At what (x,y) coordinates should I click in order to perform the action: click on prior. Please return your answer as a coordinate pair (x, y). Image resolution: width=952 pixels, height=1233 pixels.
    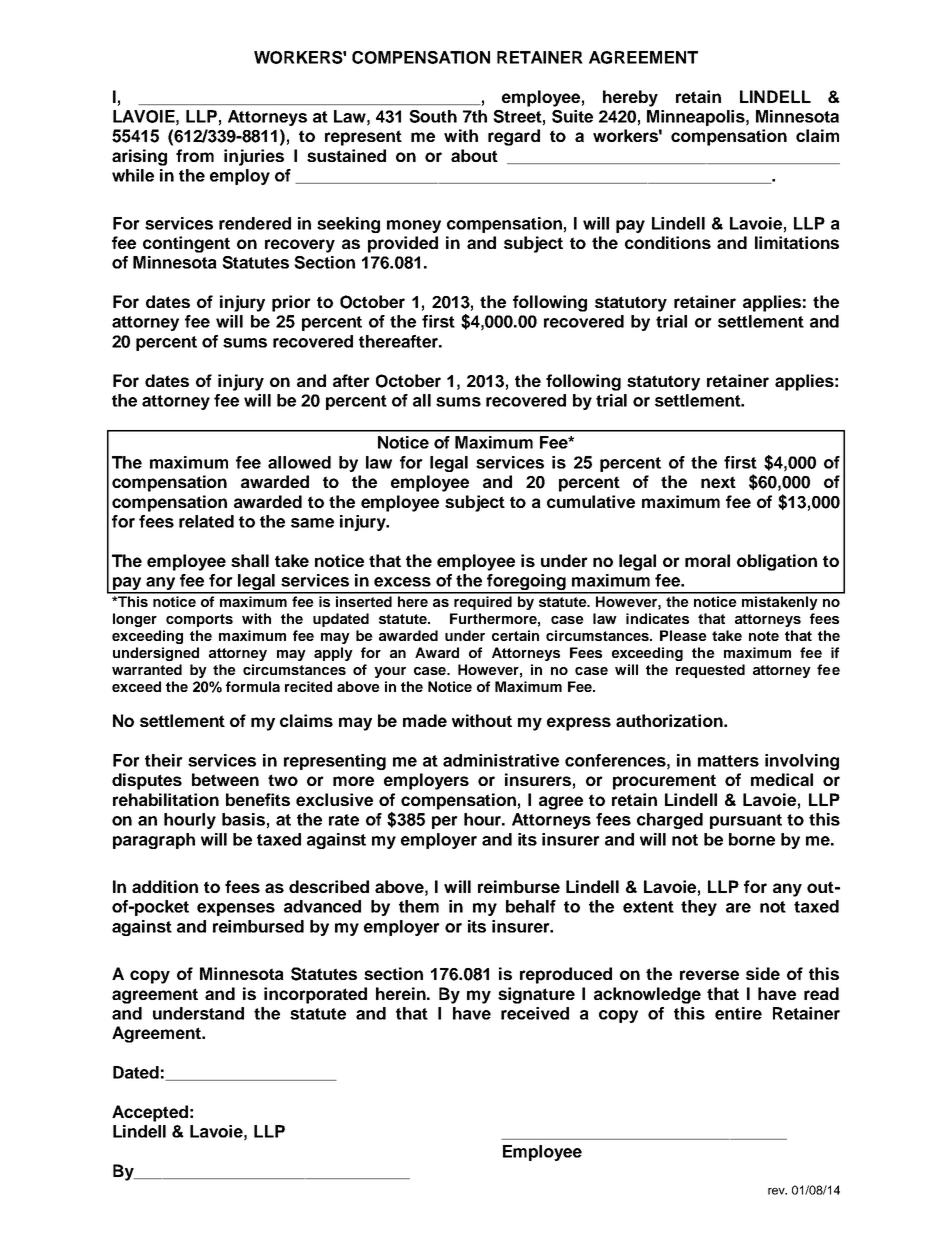
    Looking at the image, I should click on (291, 303).
